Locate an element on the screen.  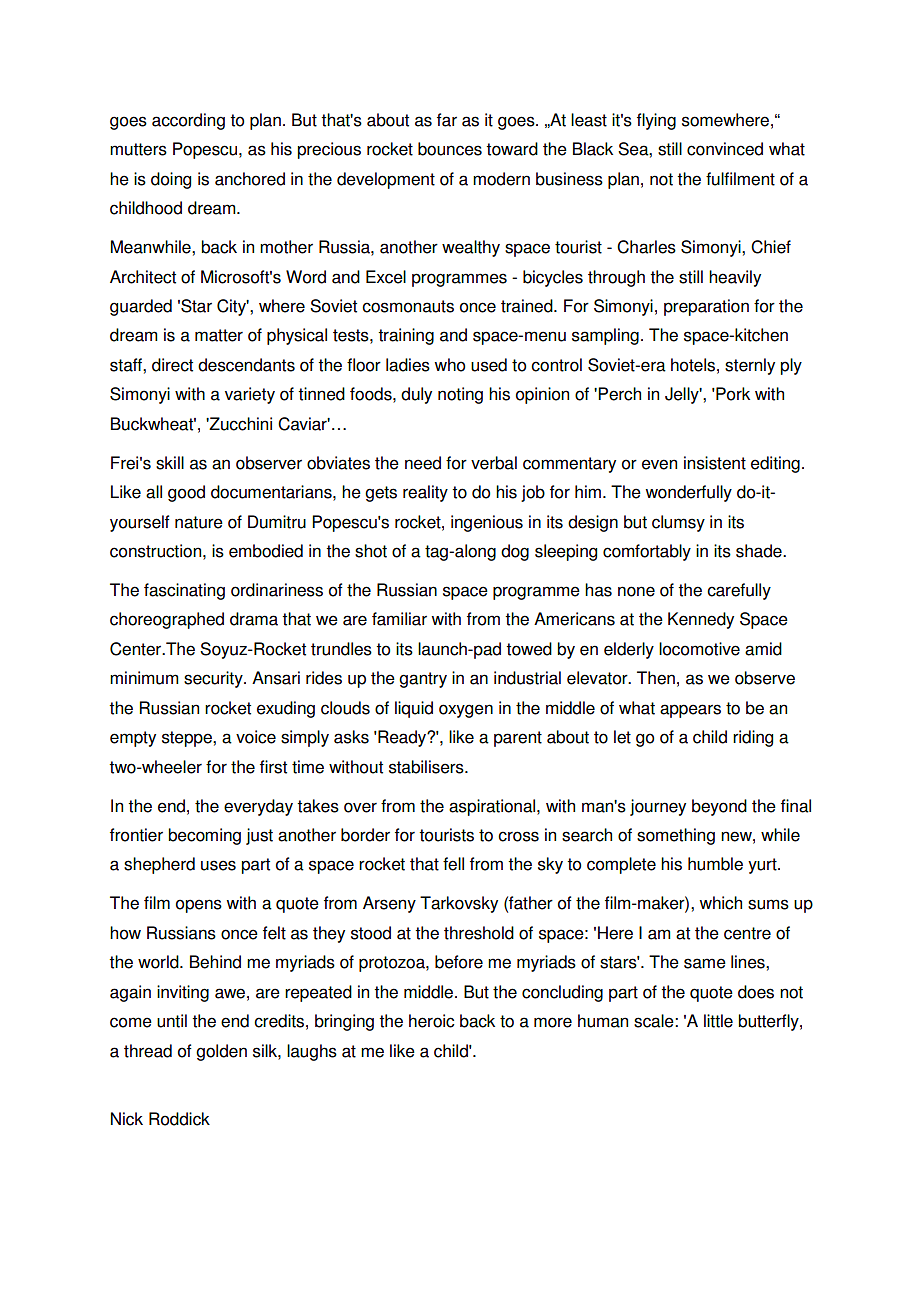
heroic is located at coordinates (432, 1021).
